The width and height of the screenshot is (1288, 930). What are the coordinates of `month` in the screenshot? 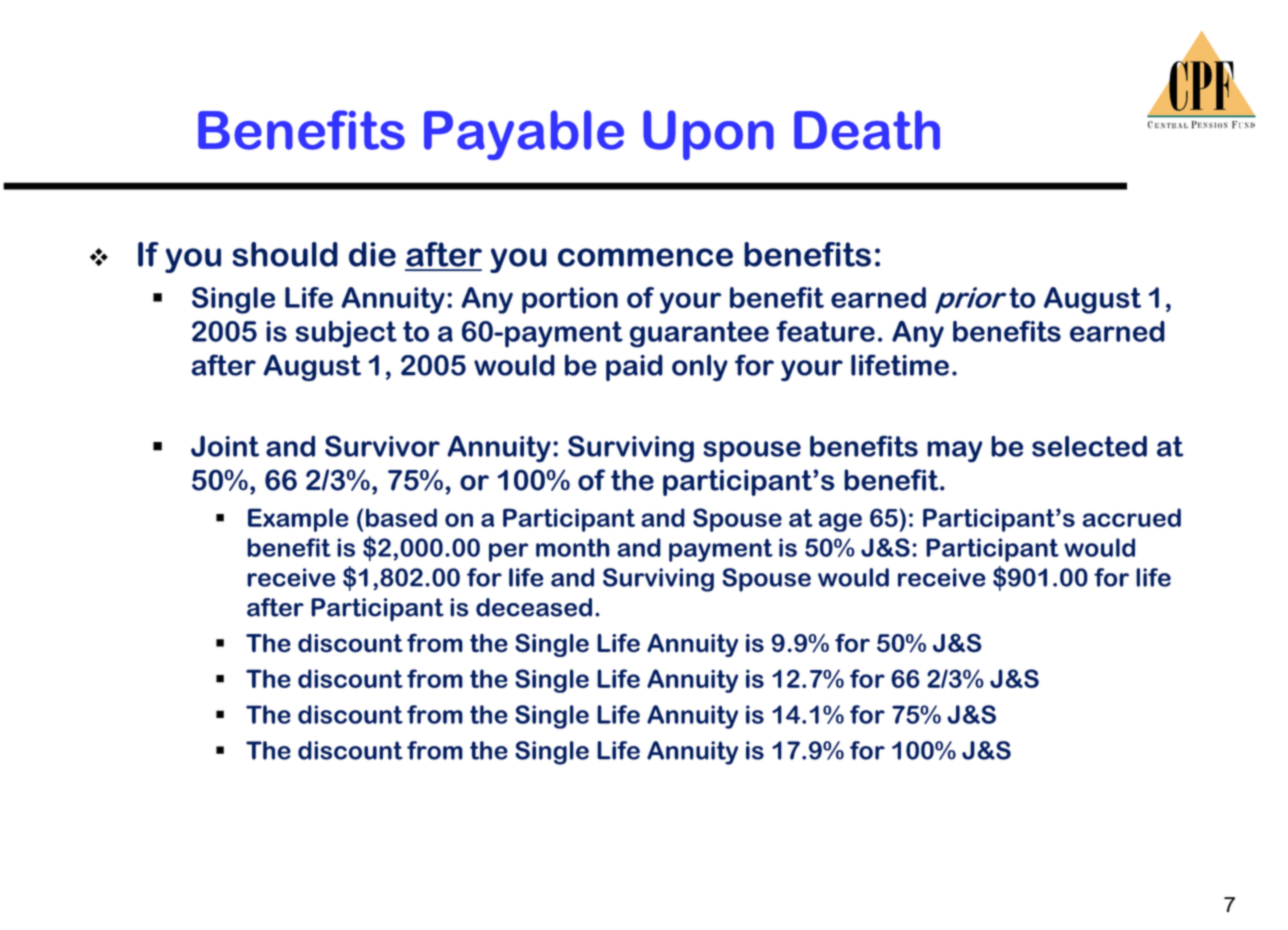 It's located at (573, 547).
